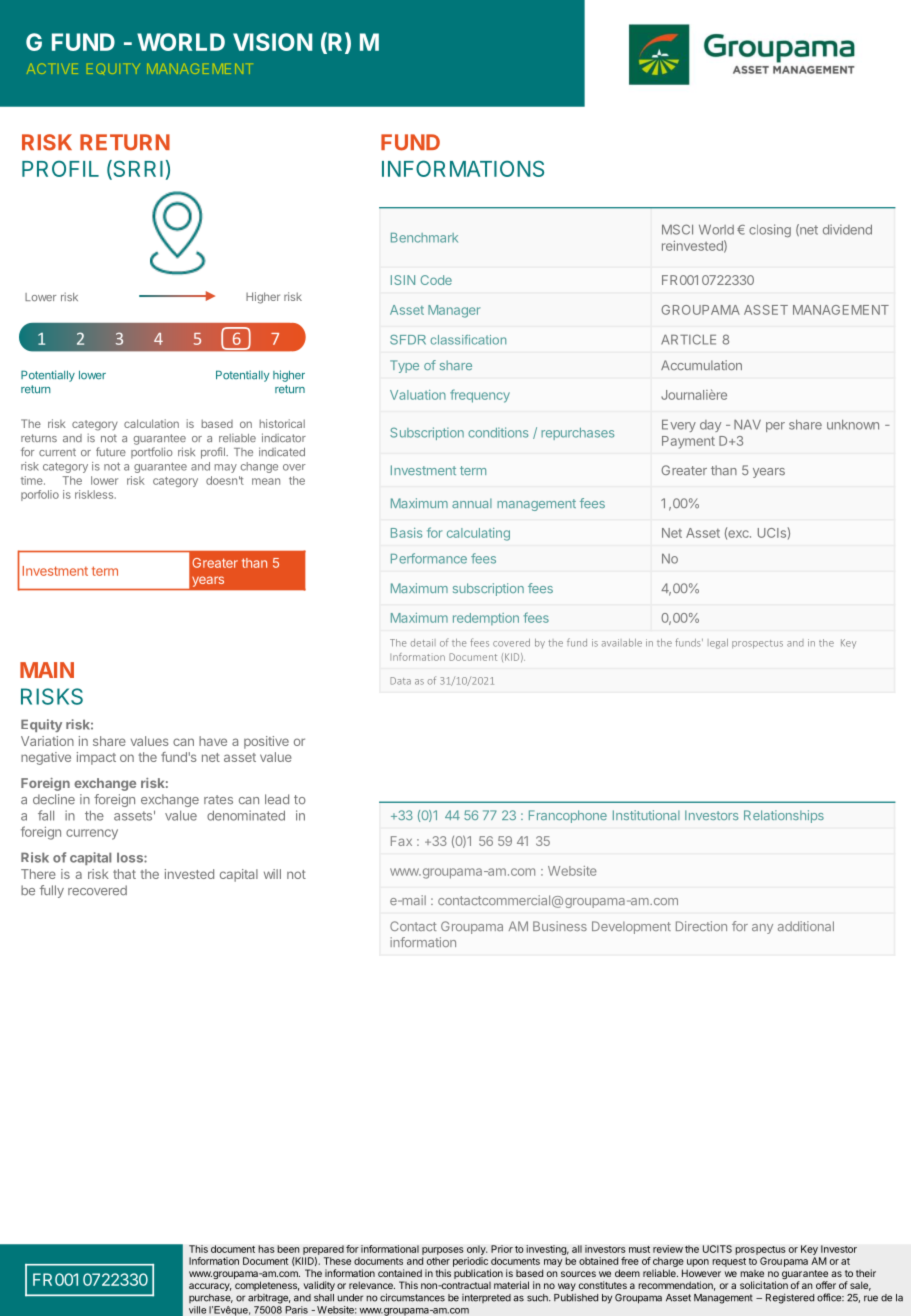 Image resolution: width=911 pixels, height=1316 pixels. What do you see at coordinates (423, 643) in the screenshot?
I see `detail` at bounding box center [423, 643].
